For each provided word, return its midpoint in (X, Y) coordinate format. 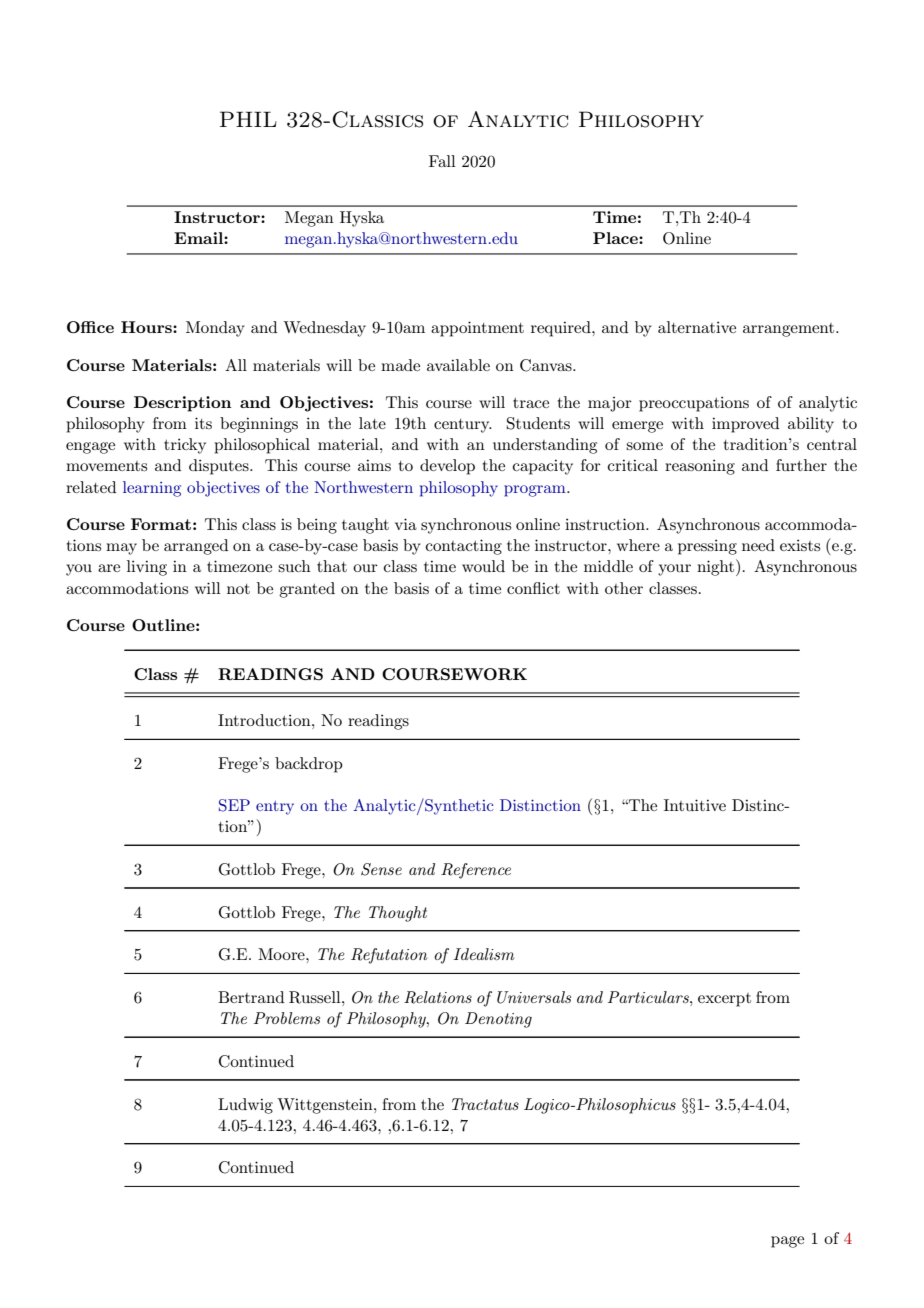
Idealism (484, 954)
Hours (147, 327)
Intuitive (695, 805)
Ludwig (245, 1106)
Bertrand (251, 997)
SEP (234, 805)
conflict (533, 588)
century (463, 426)
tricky (185, 446)
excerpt (724, 1000)
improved (745, 425)
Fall (442, 161)
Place (616, 238)
